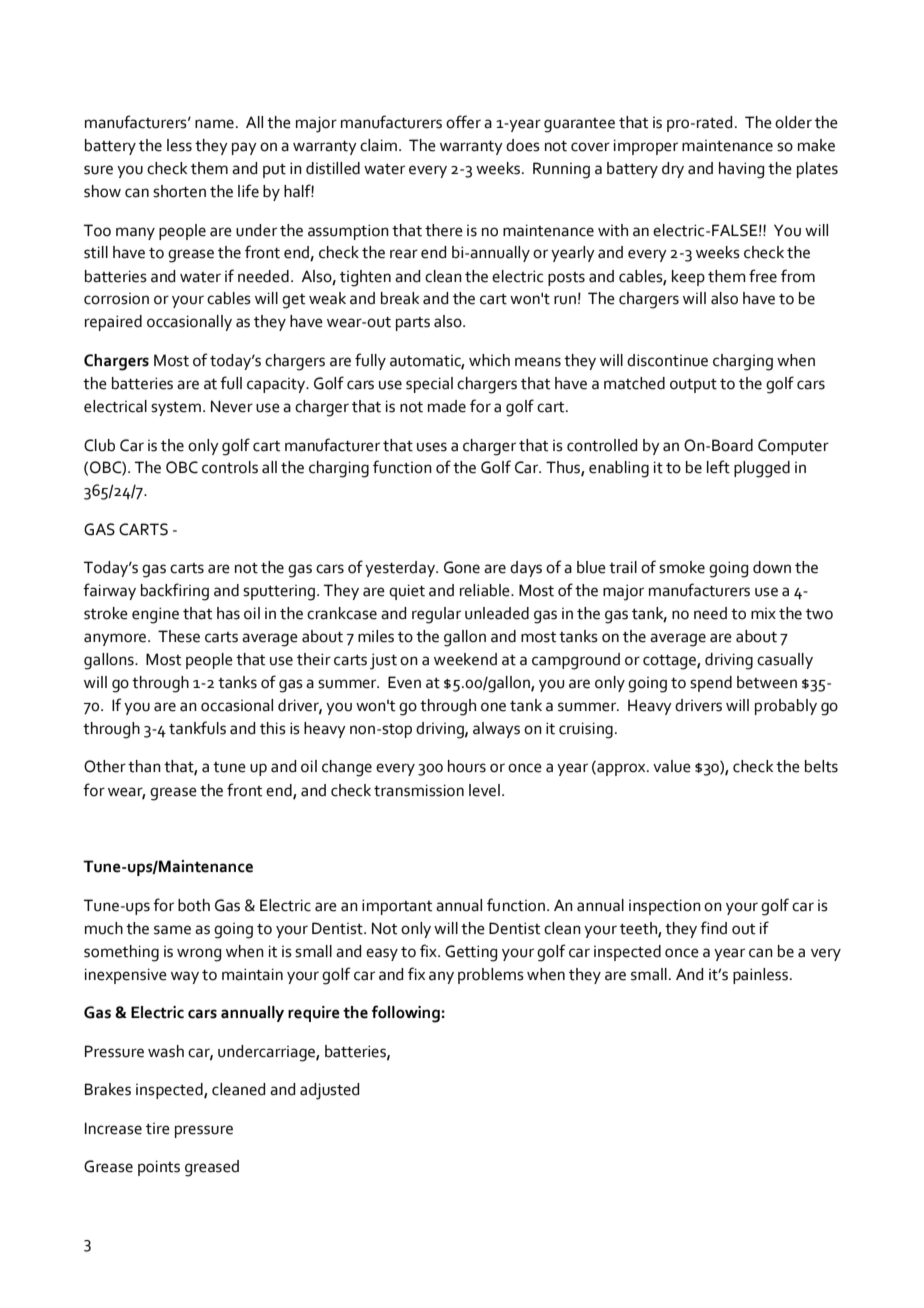 The width and height of the screenshot is (924, 1308). What do you see at coordinates (214, 124) in the screenshot?
I see `name` at bounding box center [214, 124].
